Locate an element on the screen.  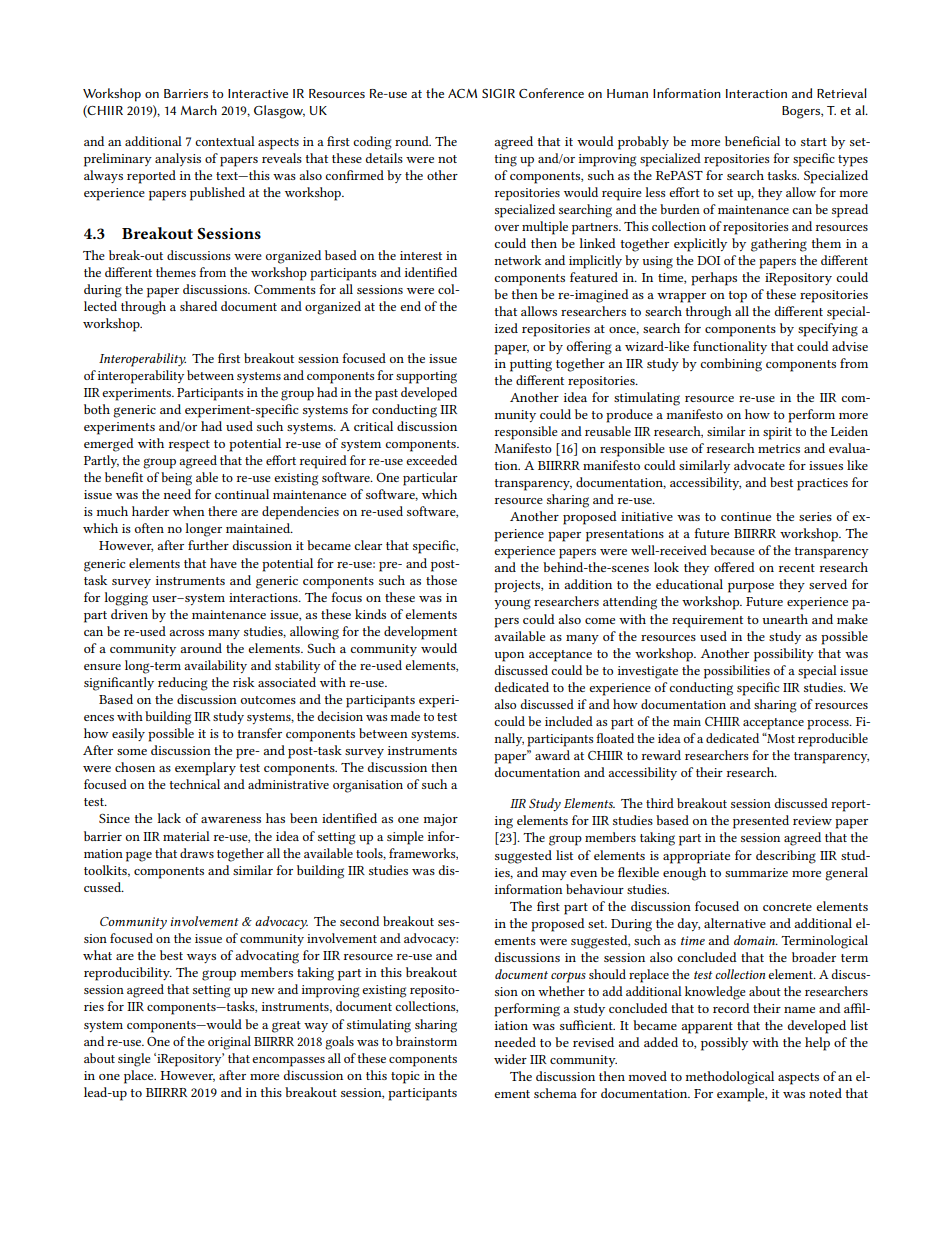
beneficial is located at coordinates (752, 141).
